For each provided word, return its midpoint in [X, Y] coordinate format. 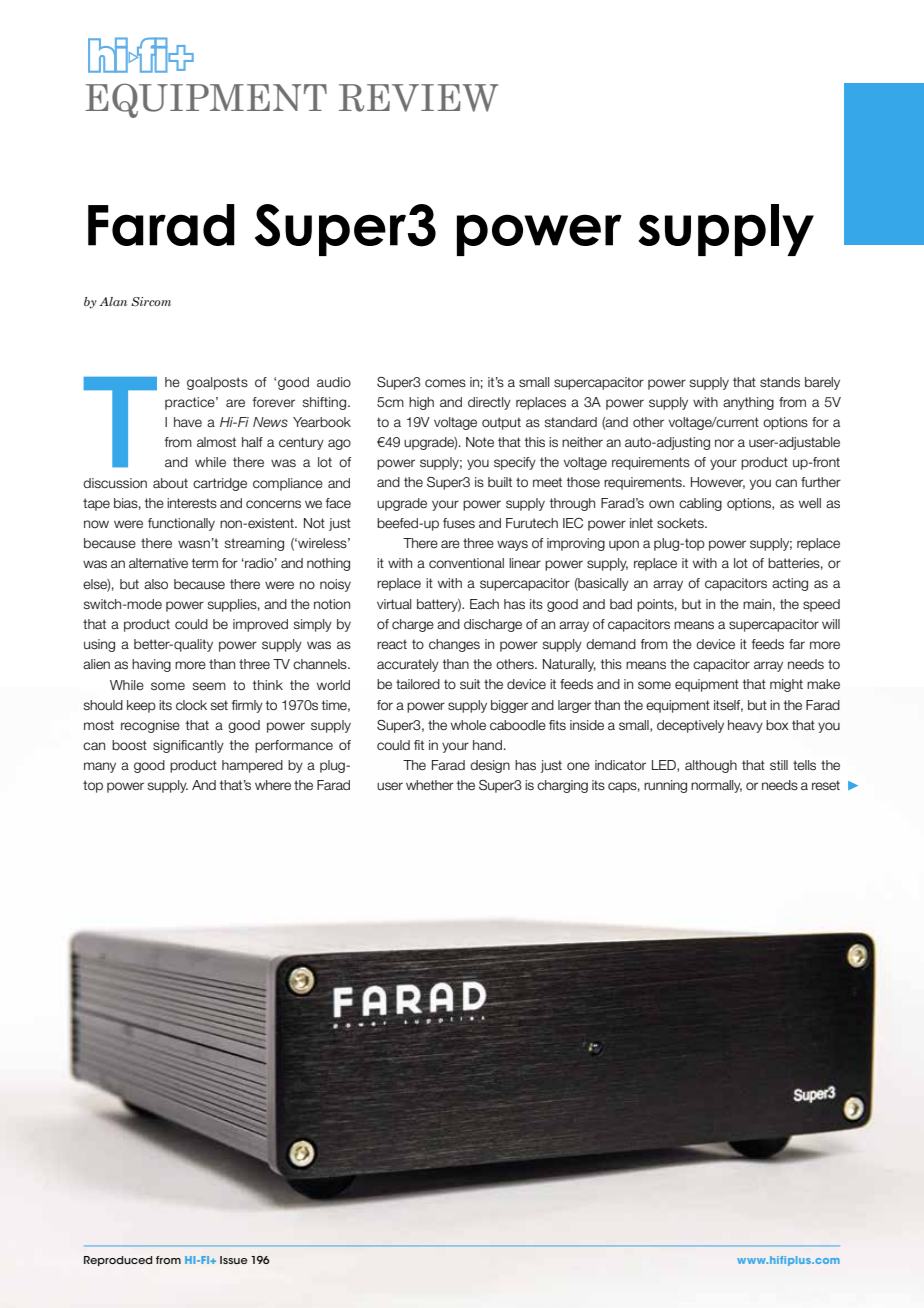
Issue [234, 1260]
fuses [459, 523]
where [273, 785]
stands [780, 382]
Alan [113, 301]
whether [430, 785]
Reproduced [118, 1261]
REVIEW [418, 98]
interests [192, 503]
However [718, 483]
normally [716, 786]
